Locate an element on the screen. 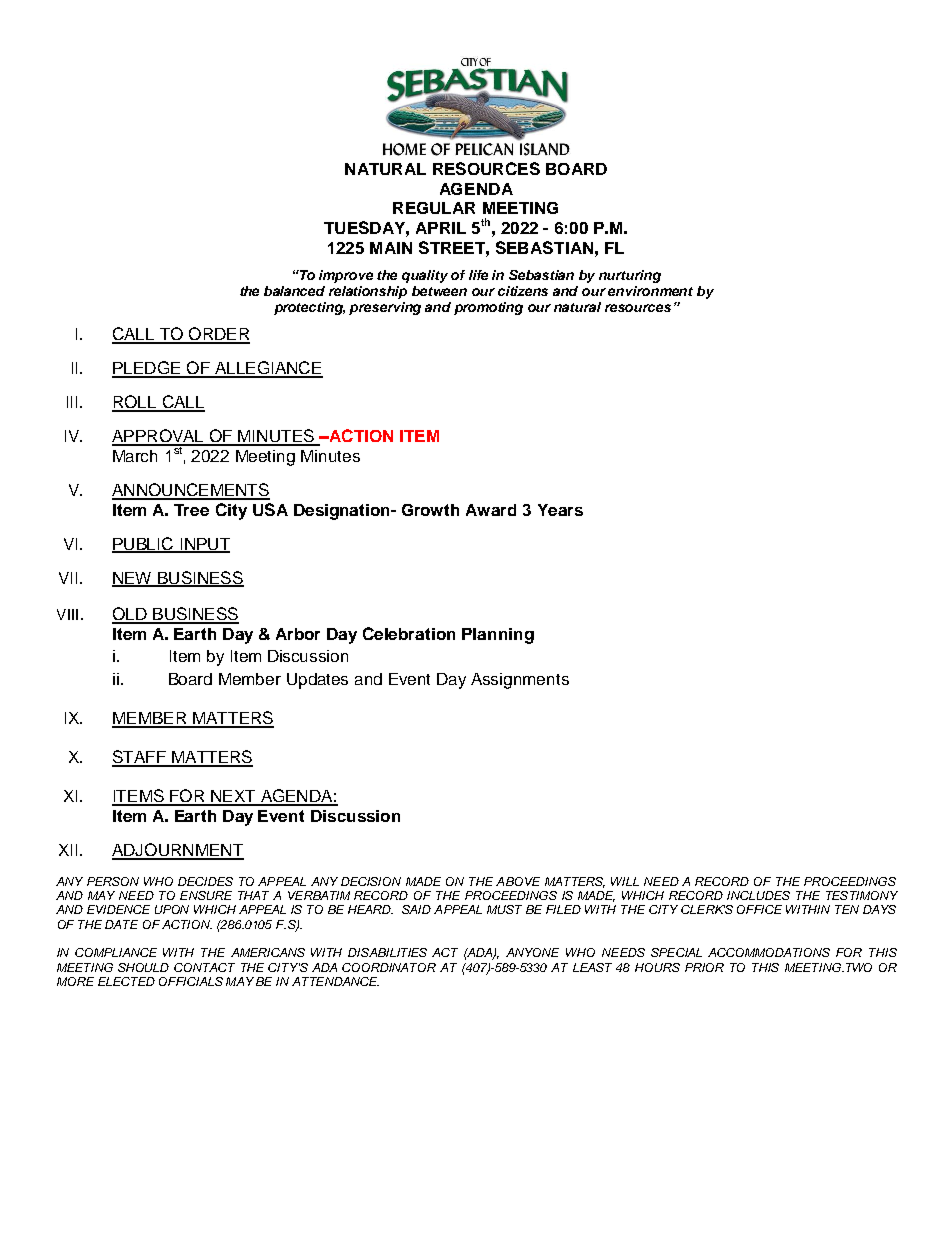 The image size is (952, 1233). Assignments is located at coordinates (520, 681).
